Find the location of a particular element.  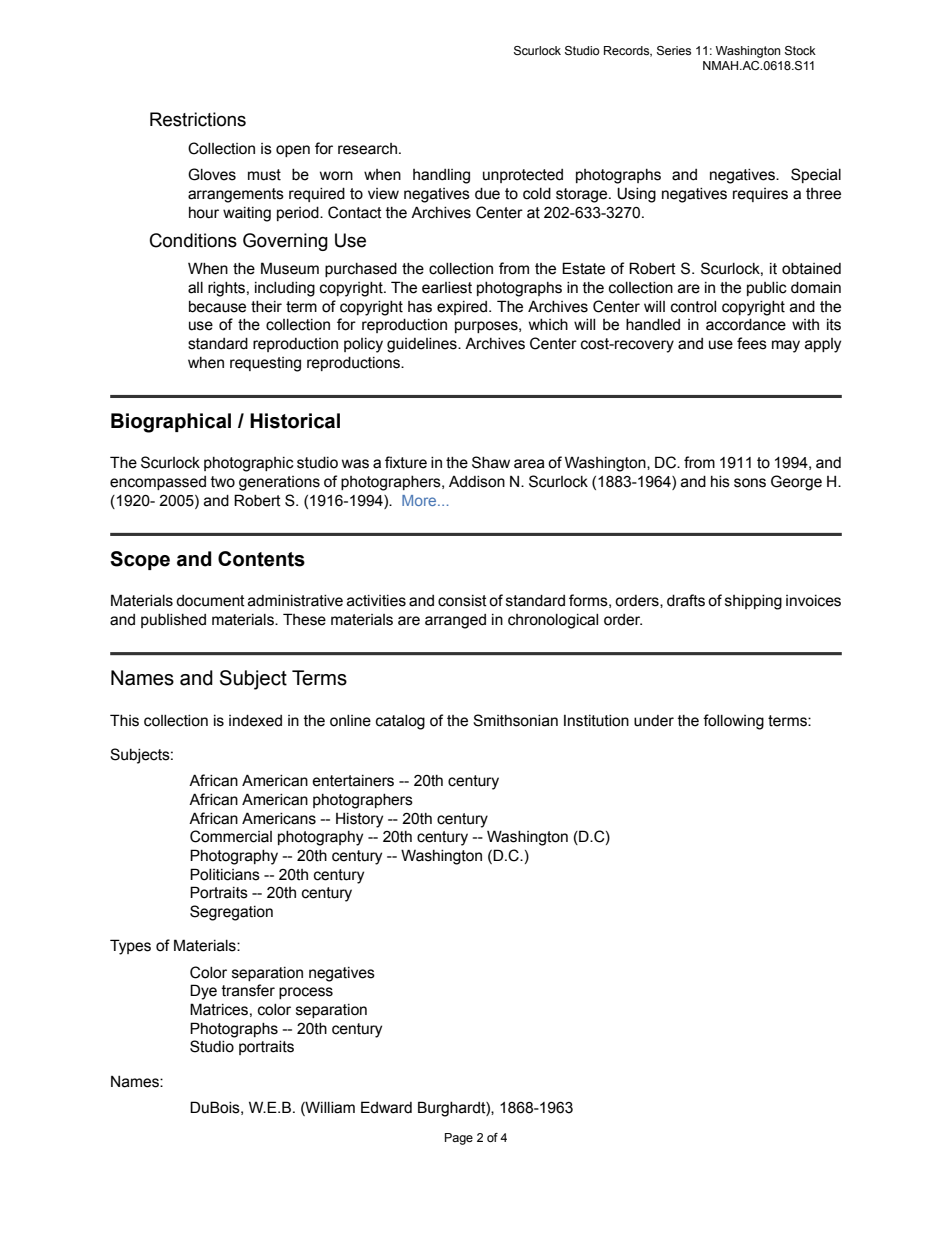

Edward is located at coordinates (386, 1107).
